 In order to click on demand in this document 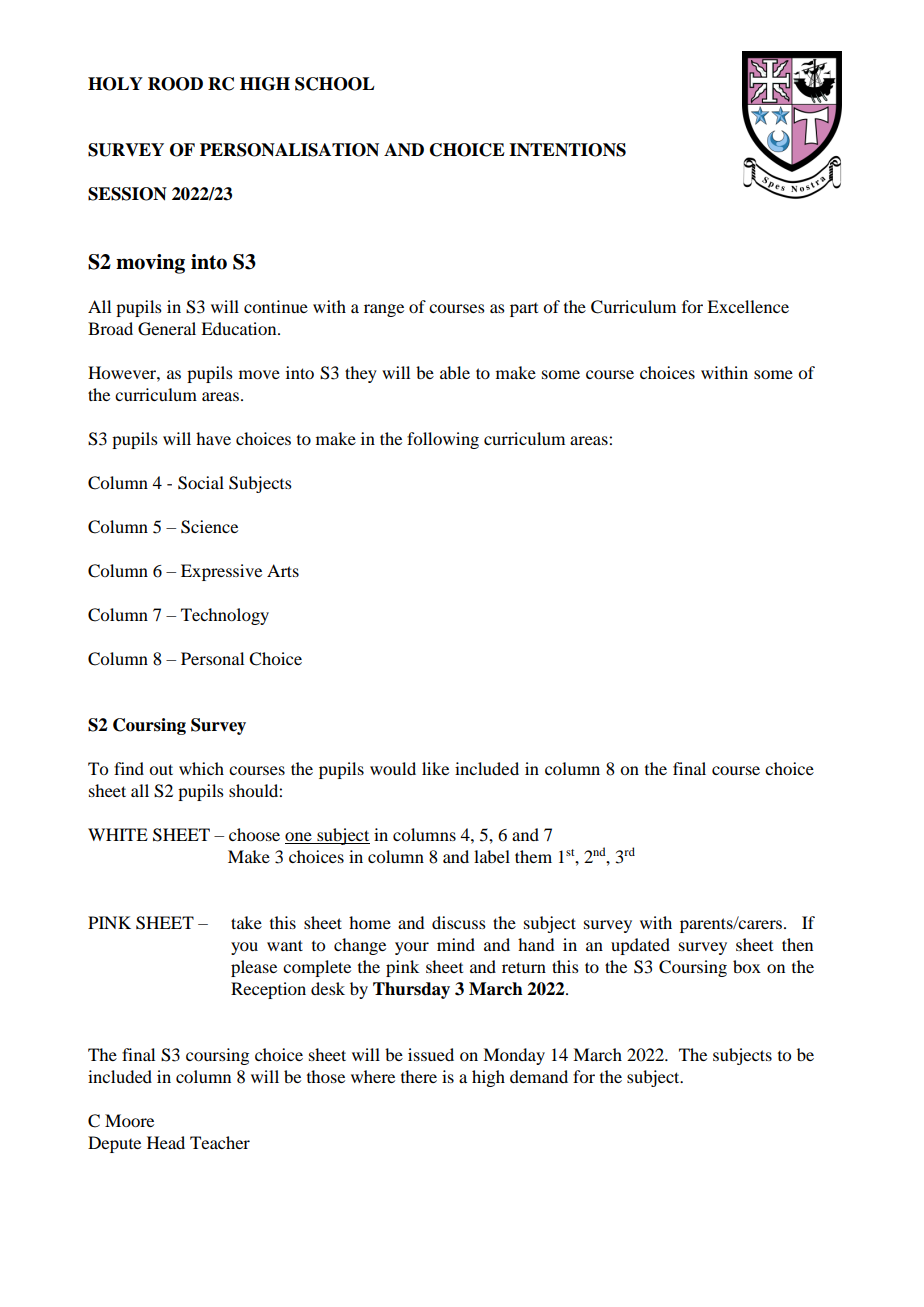, I will do `click(539, 1076)`.
